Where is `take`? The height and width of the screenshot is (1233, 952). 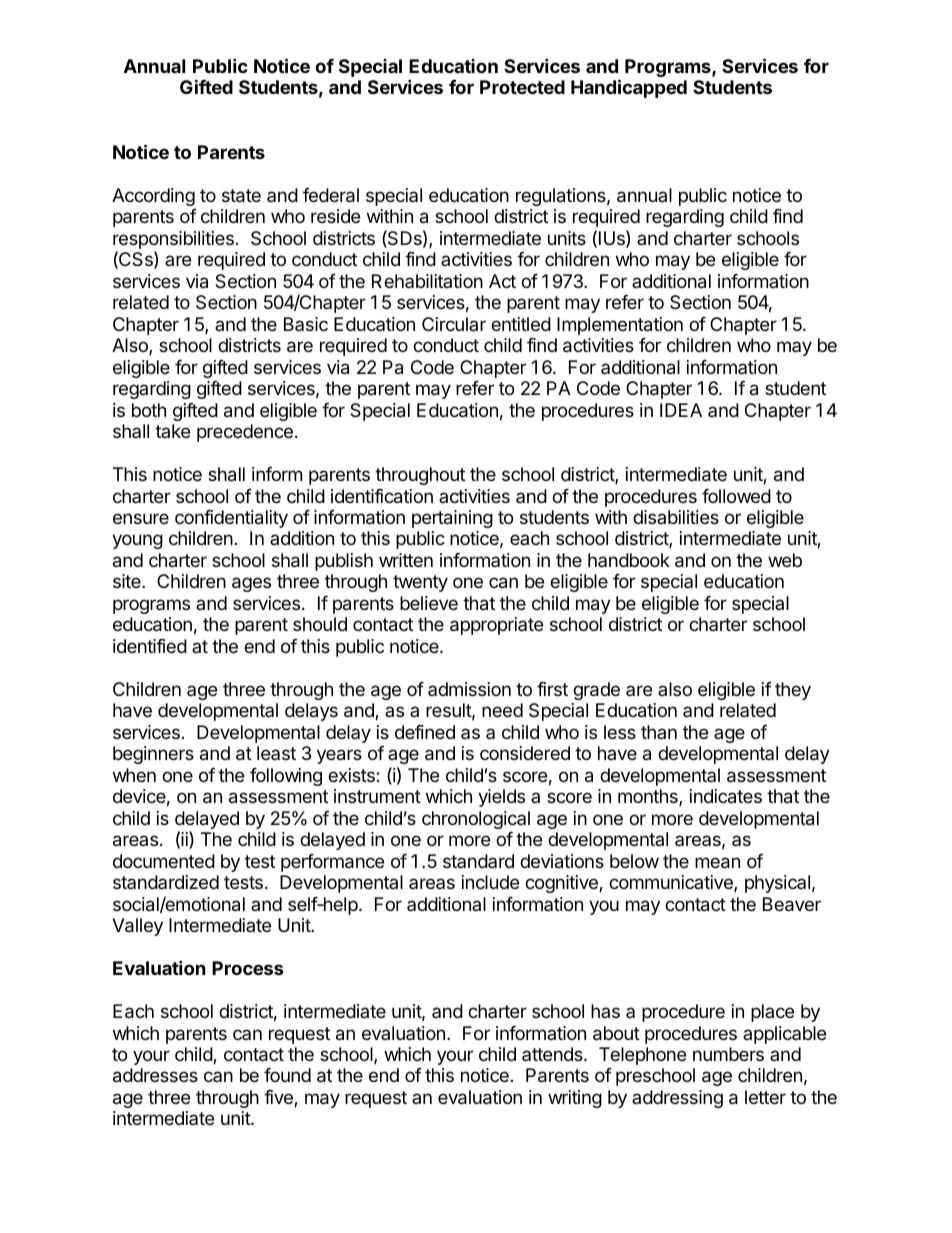
take is located at coordinates (172, 431).
